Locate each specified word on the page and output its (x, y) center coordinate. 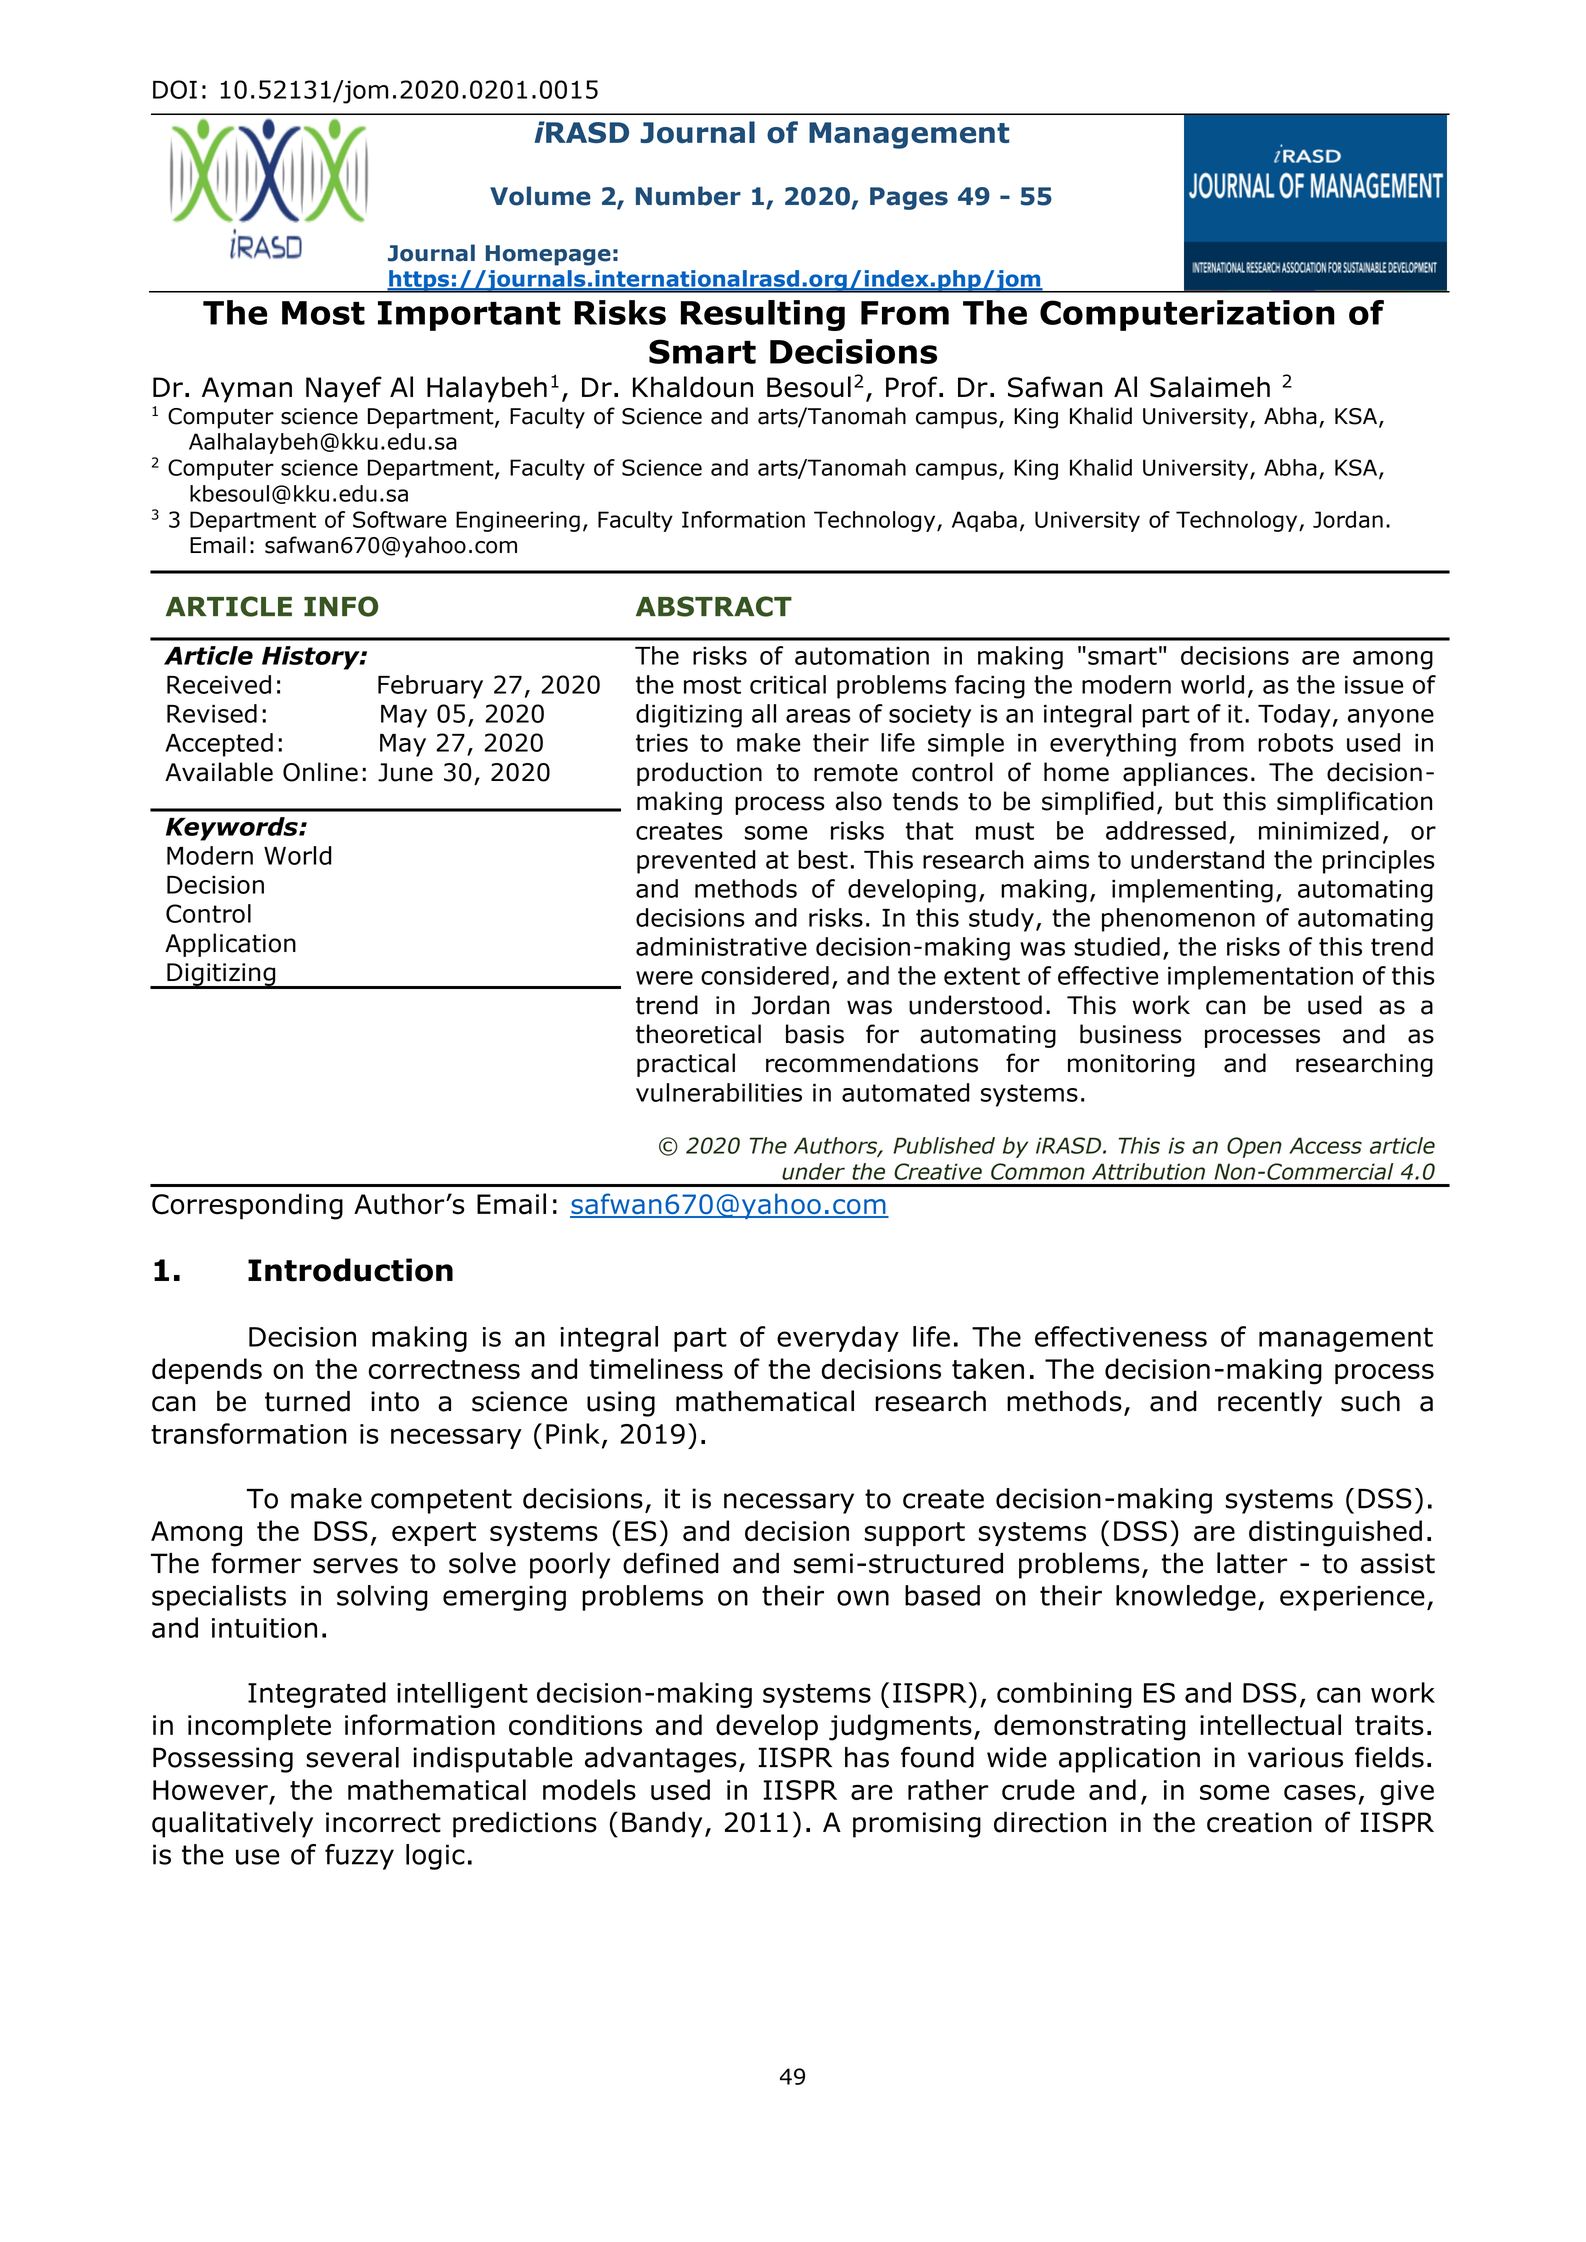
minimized (1319, 830)
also (859, 801)
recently (1270, 1403)
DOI (175, 89)
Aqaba (984, 521)
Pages (909, 198)
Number (688, 196)
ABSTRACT (714, 606)
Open (1254, 1147)
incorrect (383, 1822)
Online (320, 772)
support (914, 1534)
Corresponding (247, 1206)
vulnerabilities (719, 1092)
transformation (249, 1433)
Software (400, 519)
